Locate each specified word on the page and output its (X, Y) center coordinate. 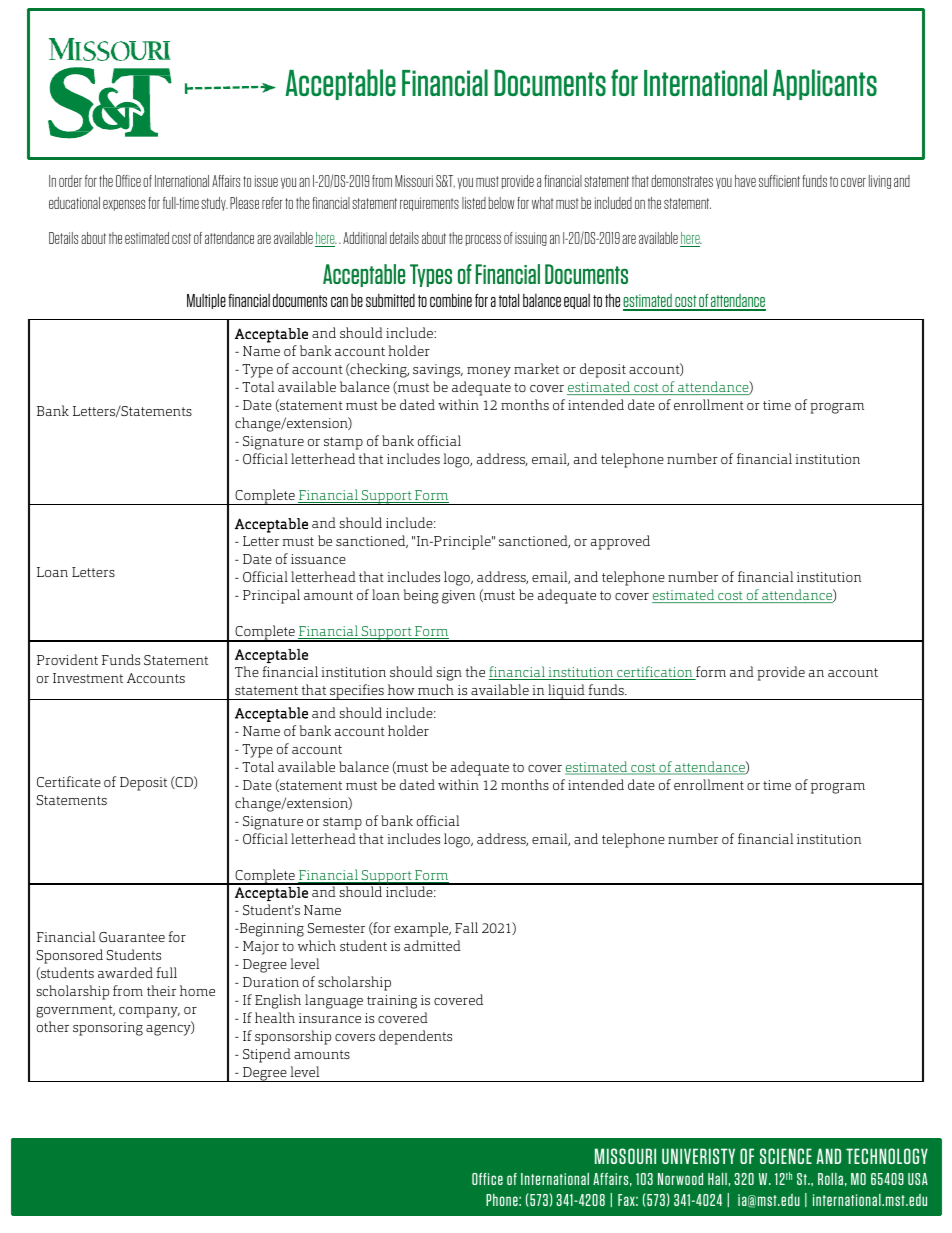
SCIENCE (786, 1156)
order (70, 181)
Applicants (825, 84)
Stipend (267, 1055)
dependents (415, 1037)
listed (474, 203)
